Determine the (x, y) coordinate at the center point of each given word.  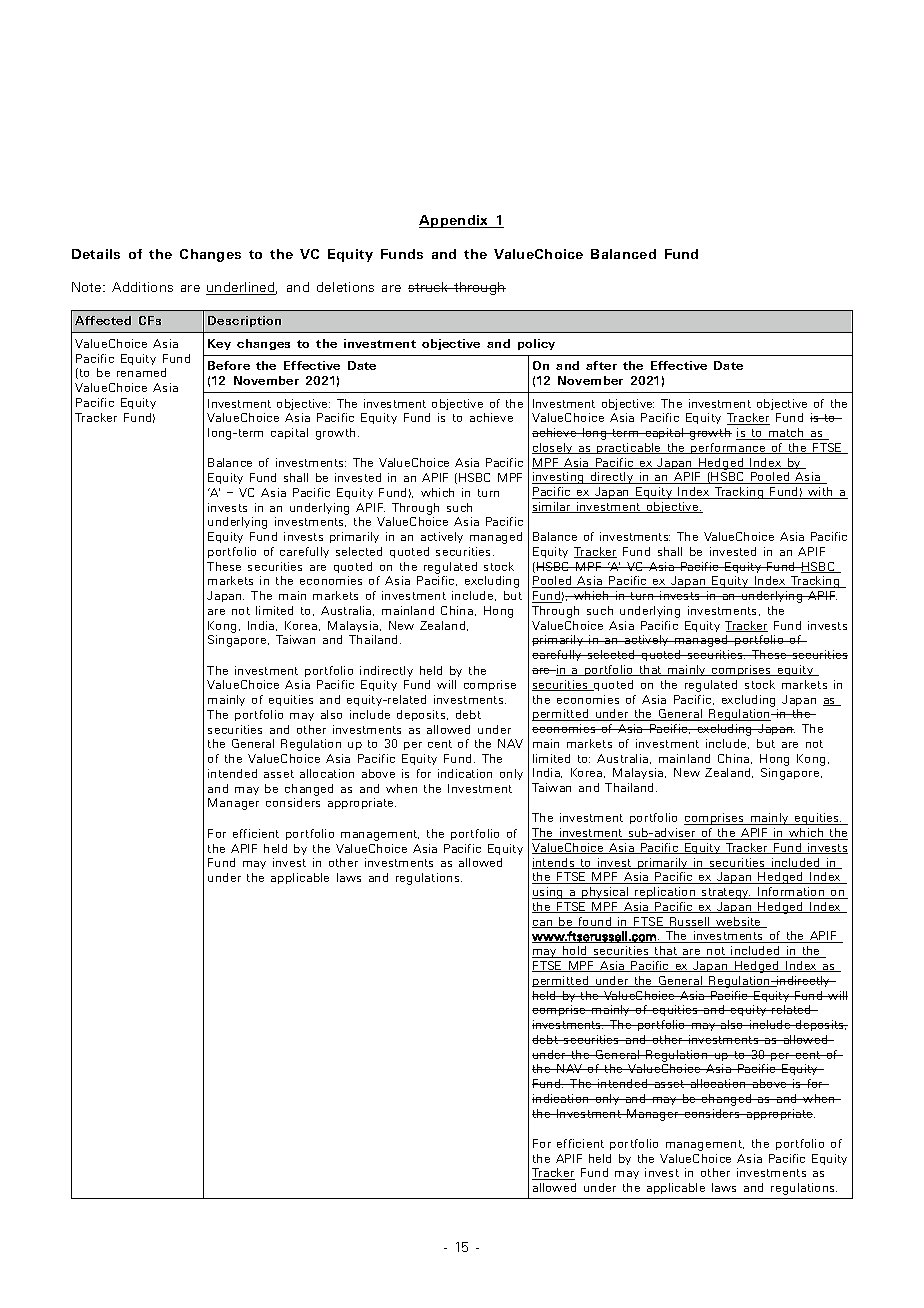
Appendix (455, 221)
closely (553, 448)
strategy (725, 893)
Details (96, 254)
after (601, 365)
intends (554, 863)
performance (729, 448)
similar (552, 507)
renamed (141, 372)
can (543, 924)
